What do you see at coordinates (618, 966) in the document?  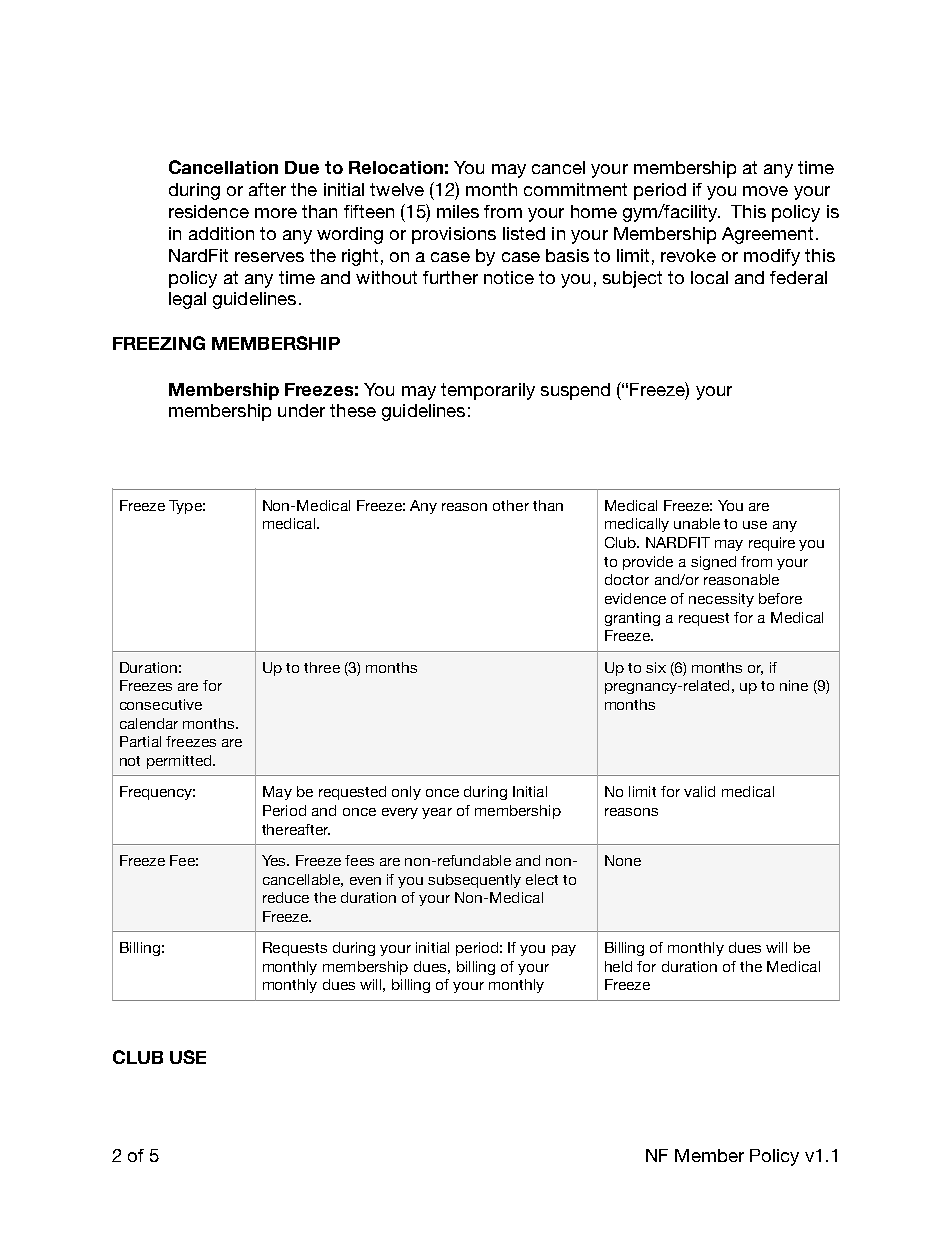 I see `held` at bounding box center [618, 966].
